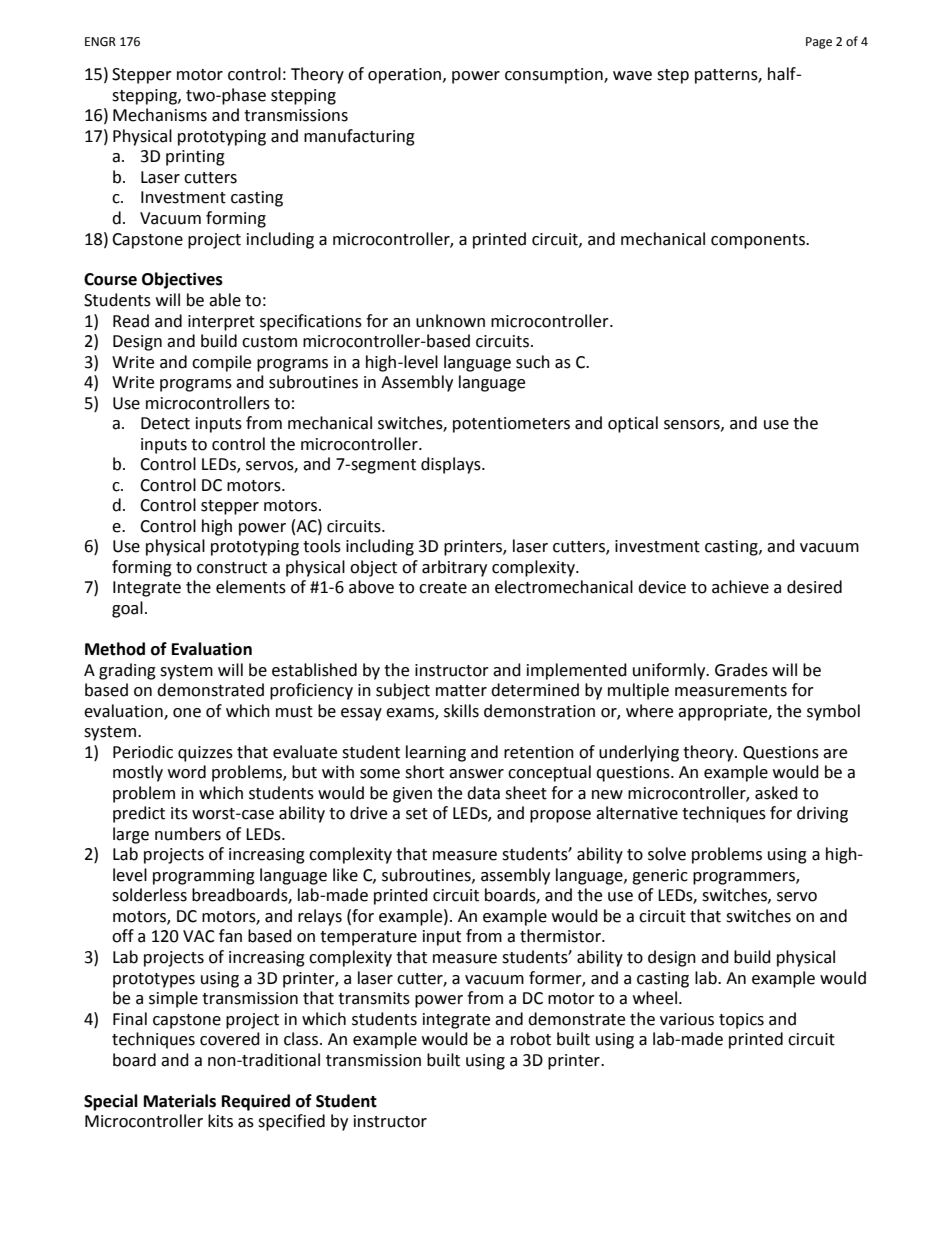  Describe the element at coordinates (406, 76) in the screenshot. I see `operation` at that location.
